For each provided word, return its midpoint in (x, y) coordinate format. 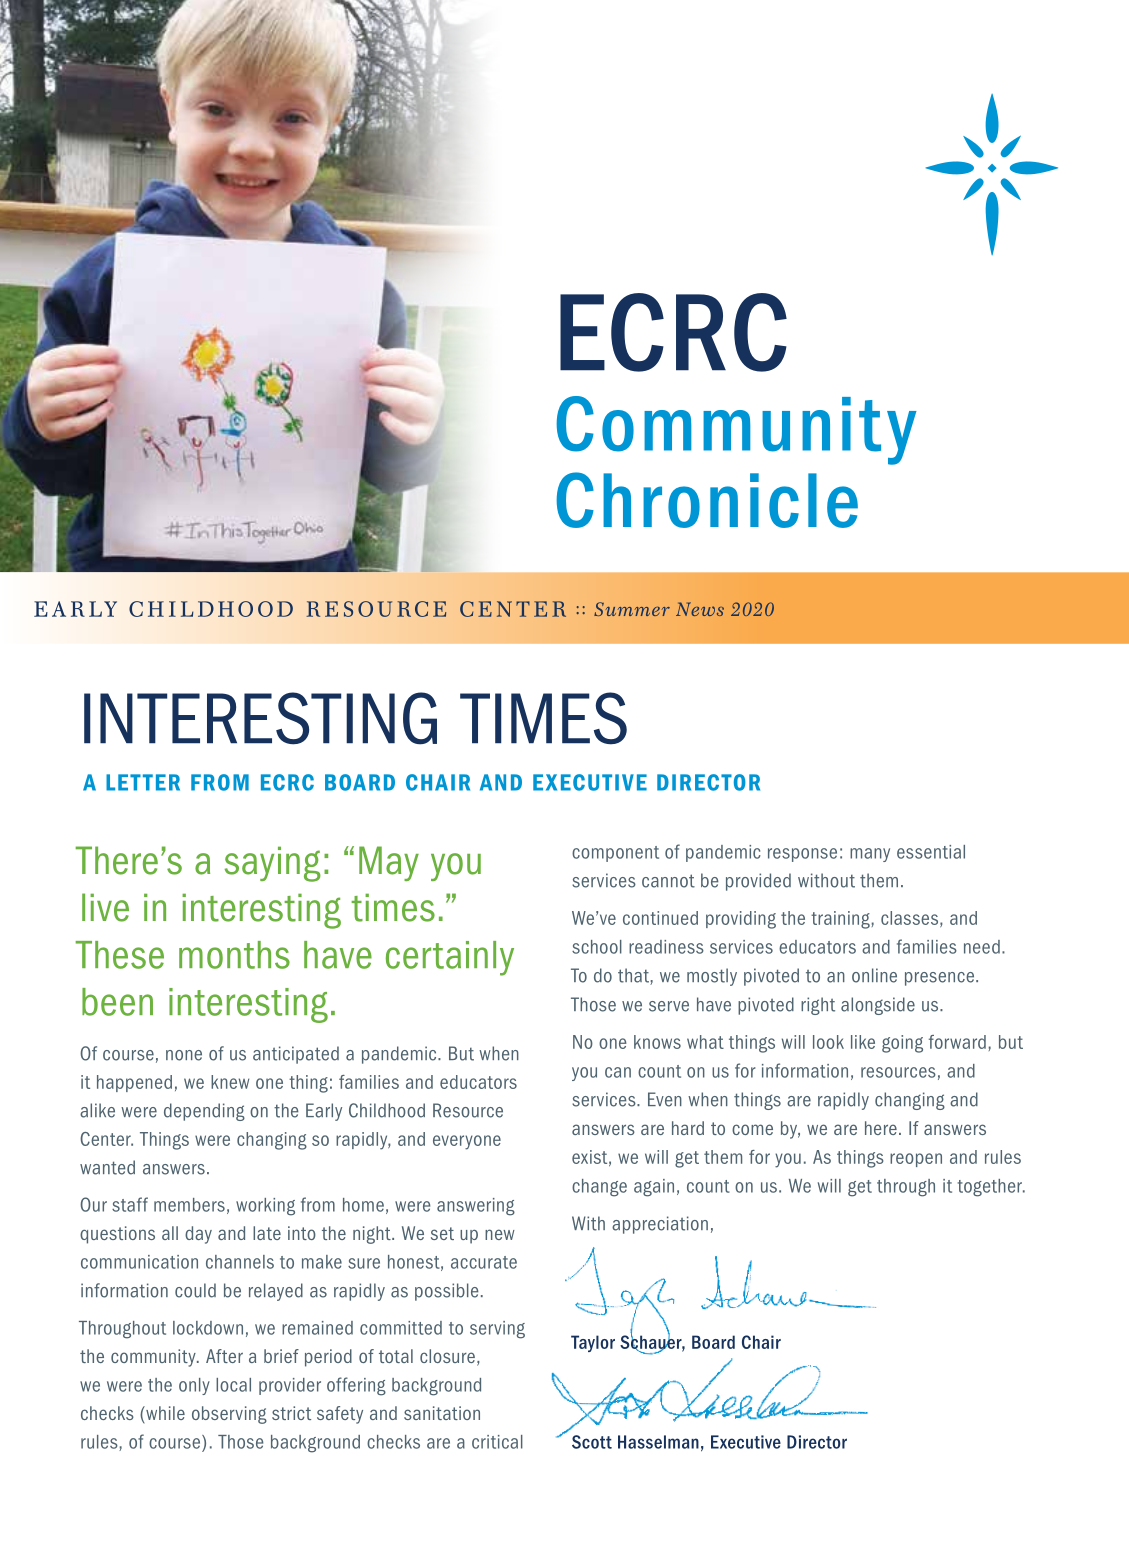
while (164, 1413)
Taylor (593, 1343)
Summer (632, 609)
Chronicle (707, 500)
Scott (592, 1442)
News (700, 609)
